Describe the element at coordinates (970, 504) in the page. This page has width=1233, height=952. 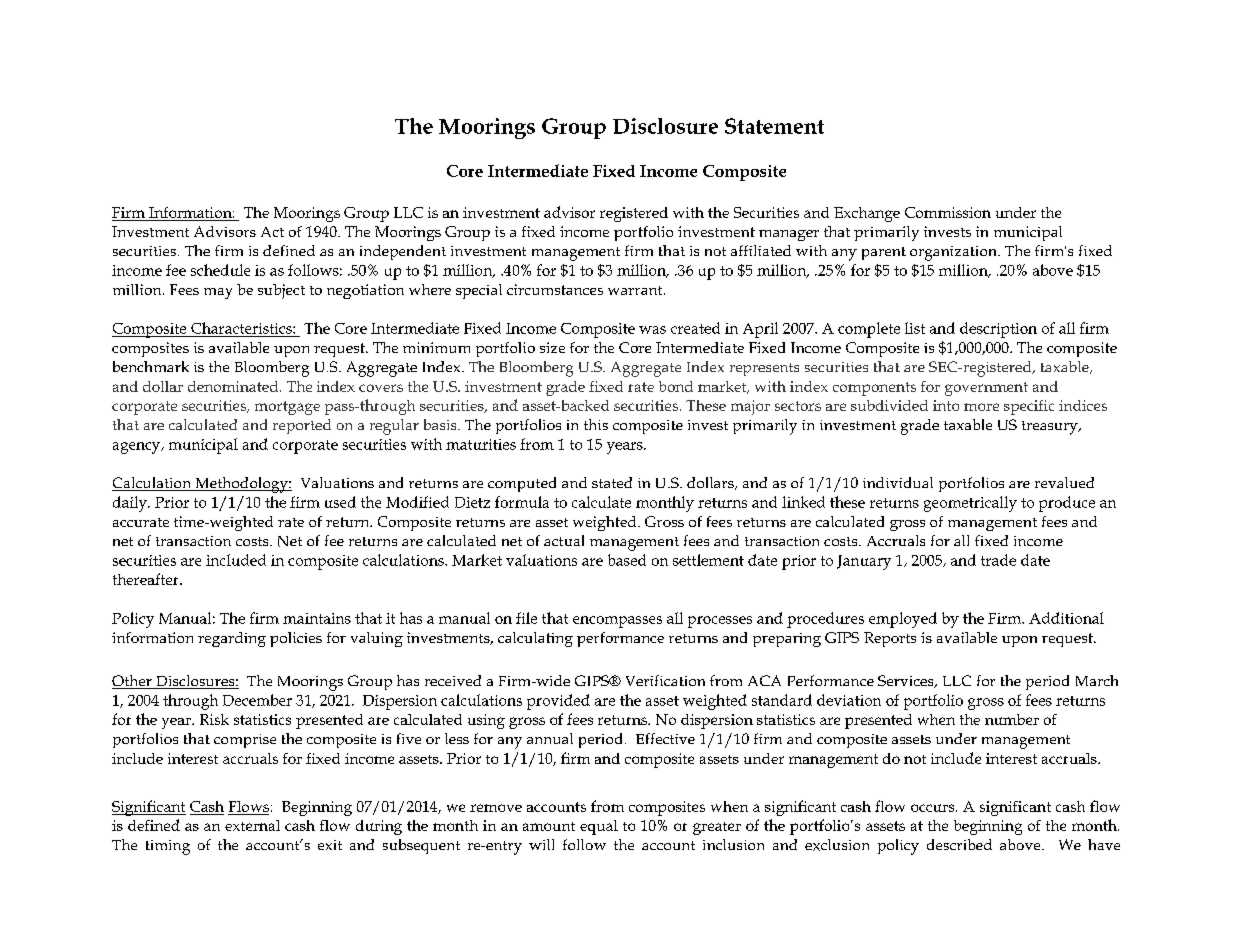
I see `geometrically` at that location.
